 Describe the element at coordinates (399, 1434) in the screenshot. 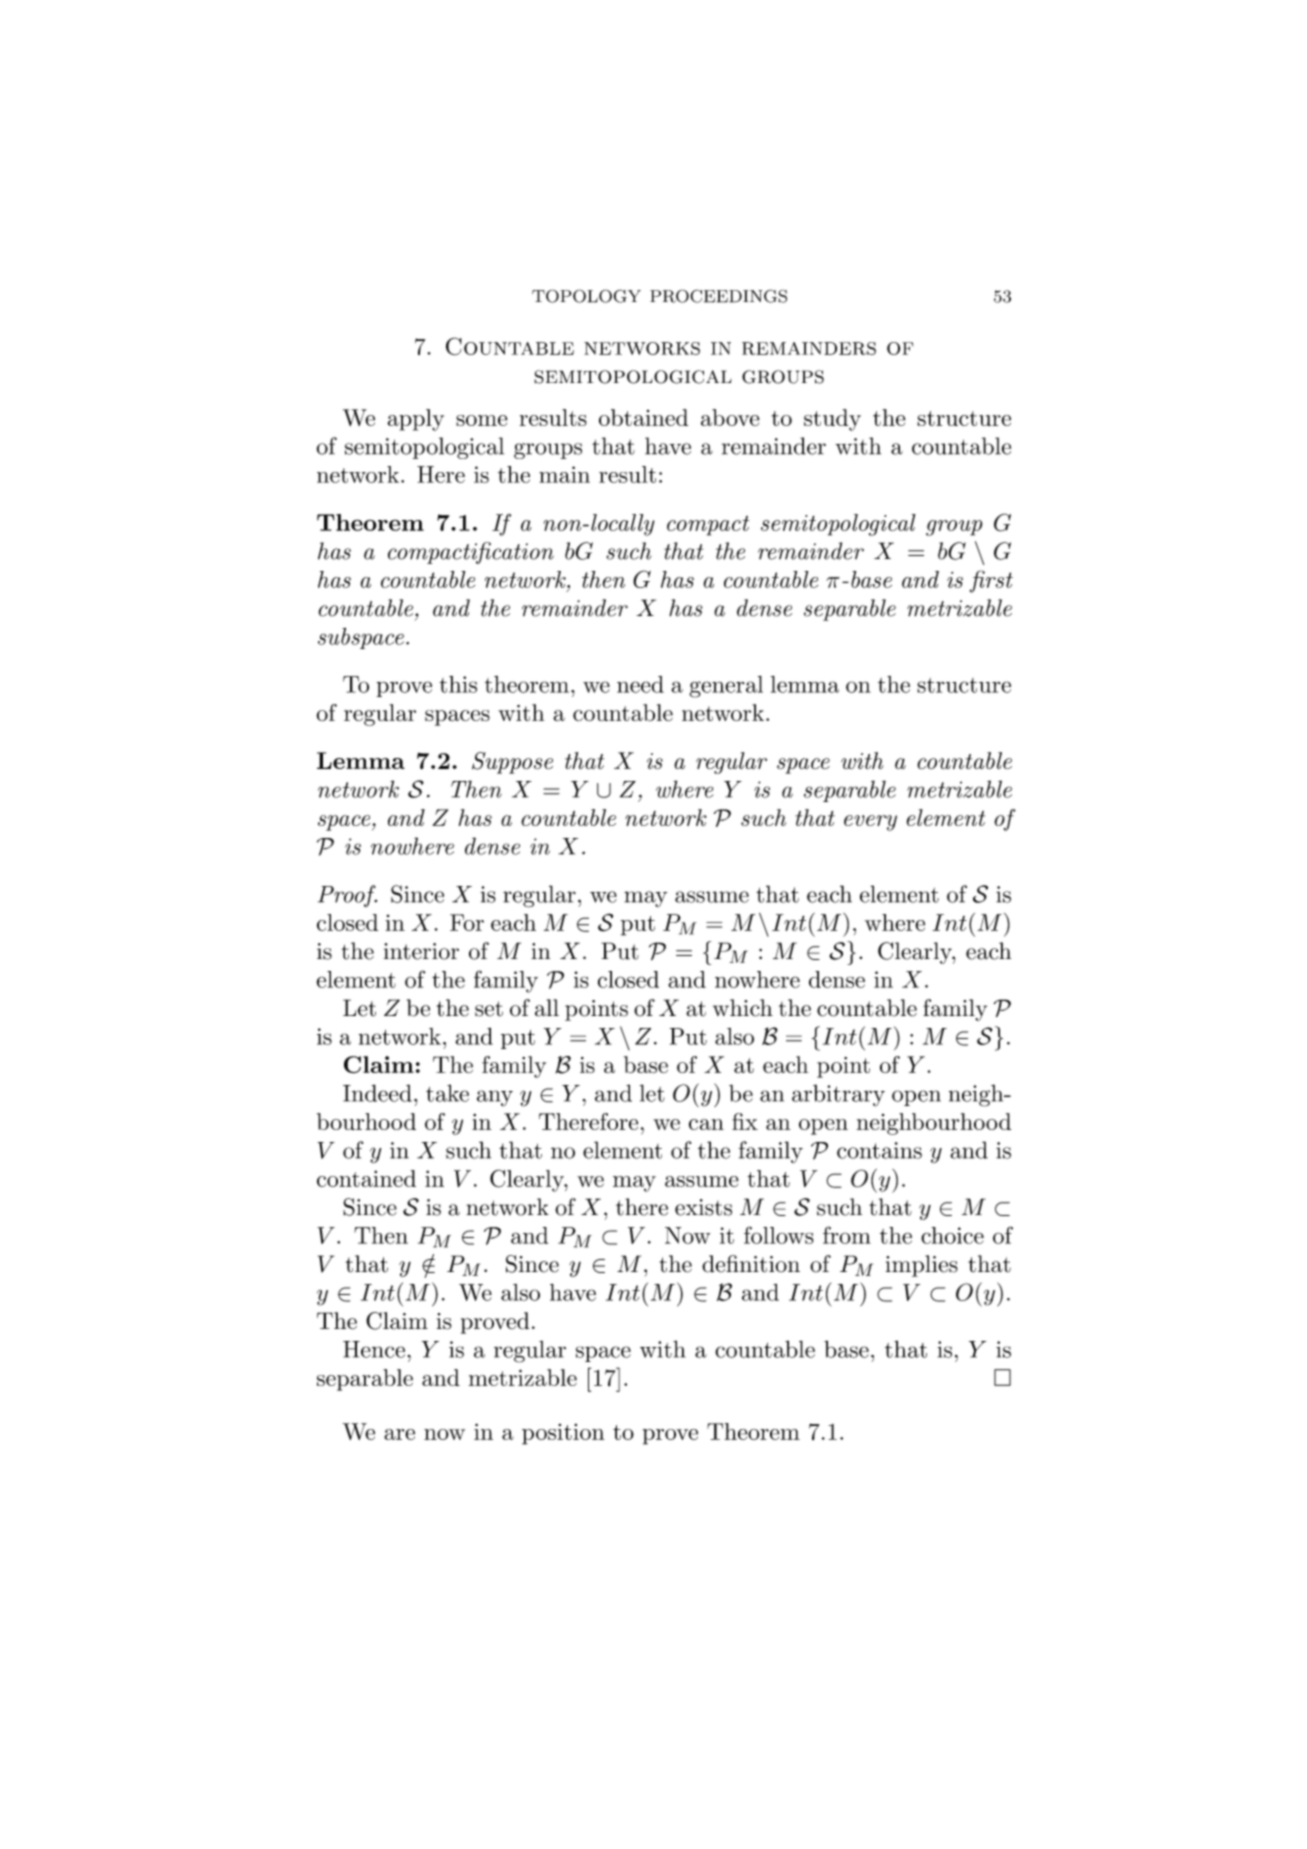

I see `are` at that location.
